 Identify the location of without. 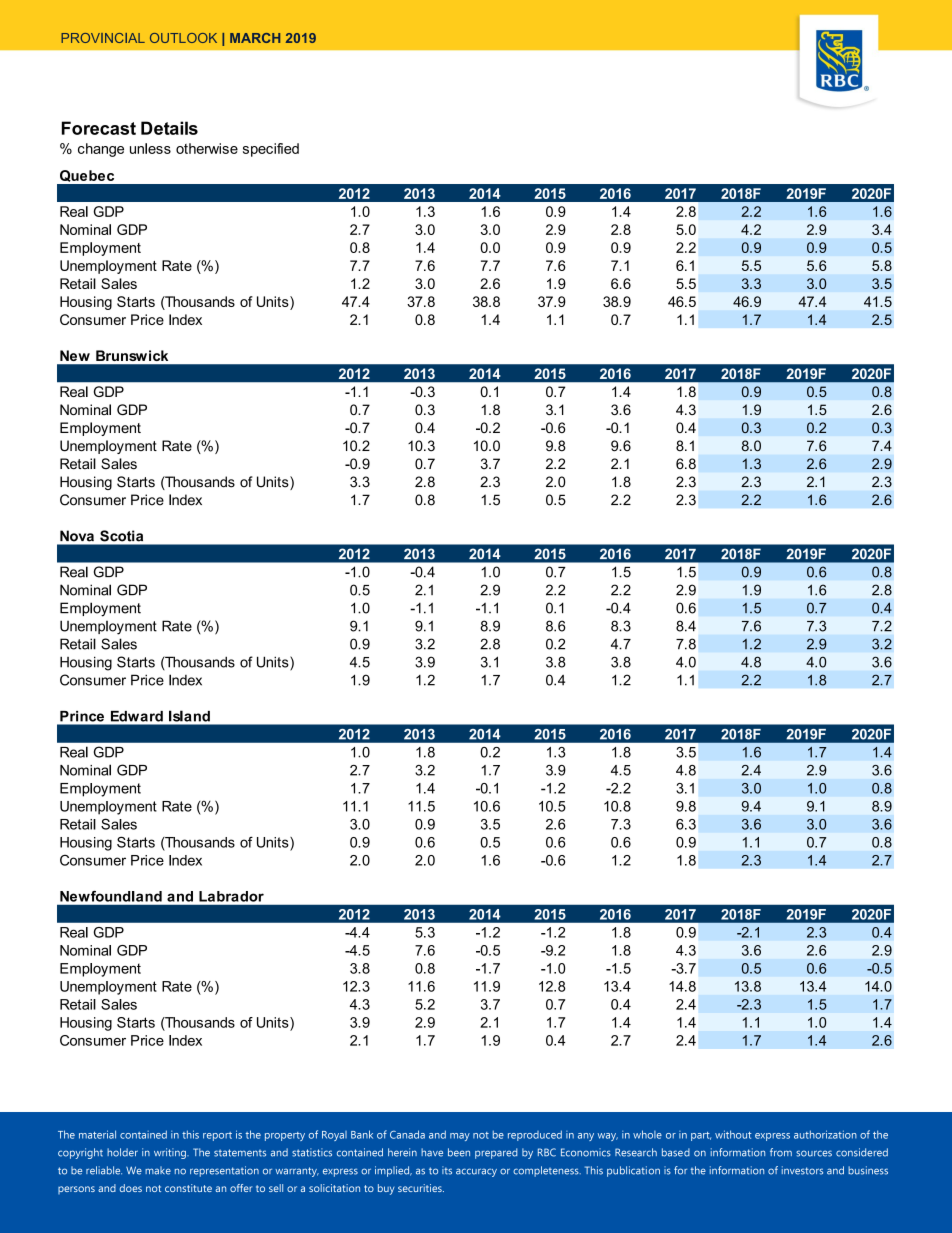
(733, 1134).
